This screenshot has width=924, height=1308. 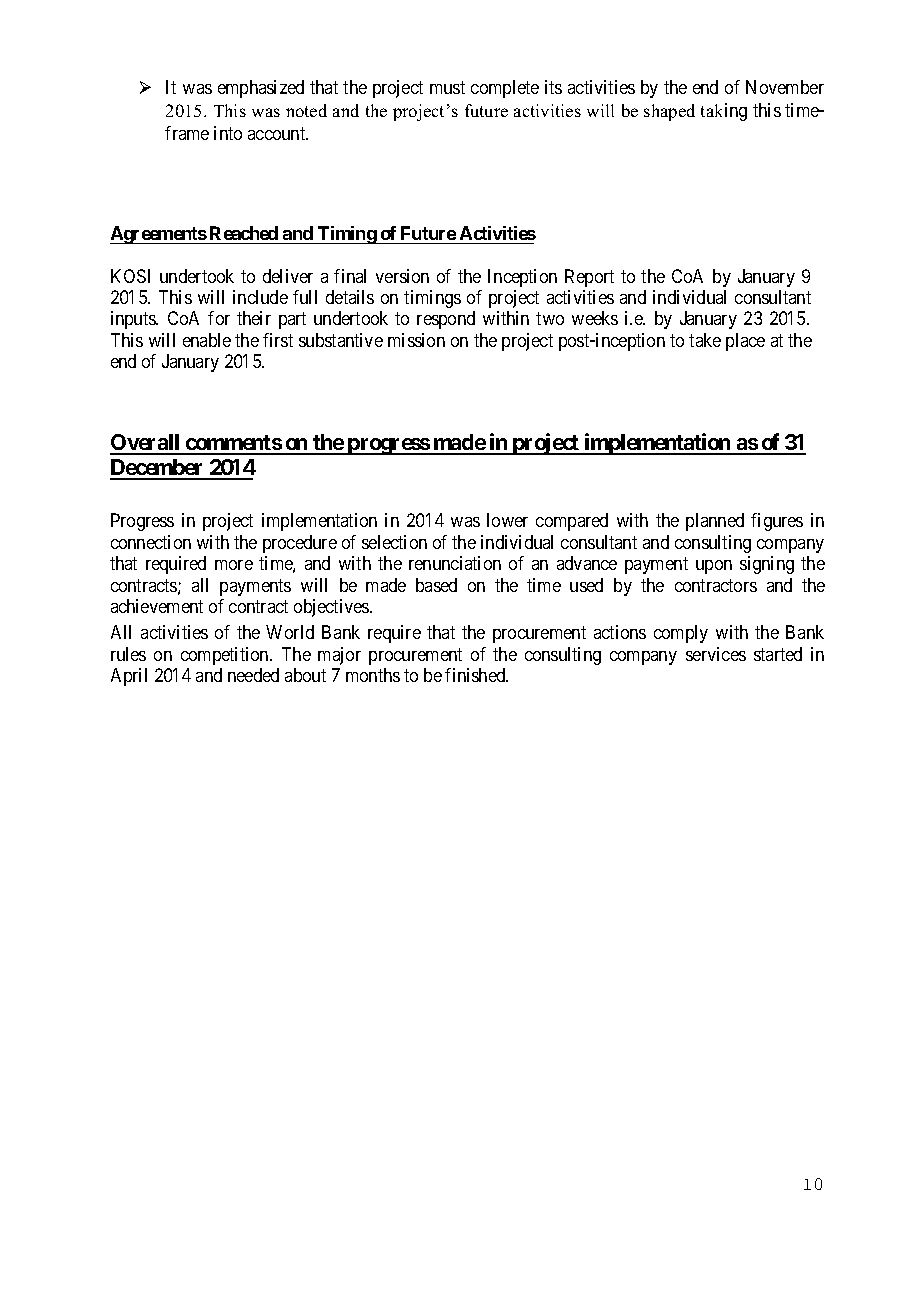 What do you see at coordinates (260, 297) in the screenshot?
I see `include` at bounding box center [260, 297].
